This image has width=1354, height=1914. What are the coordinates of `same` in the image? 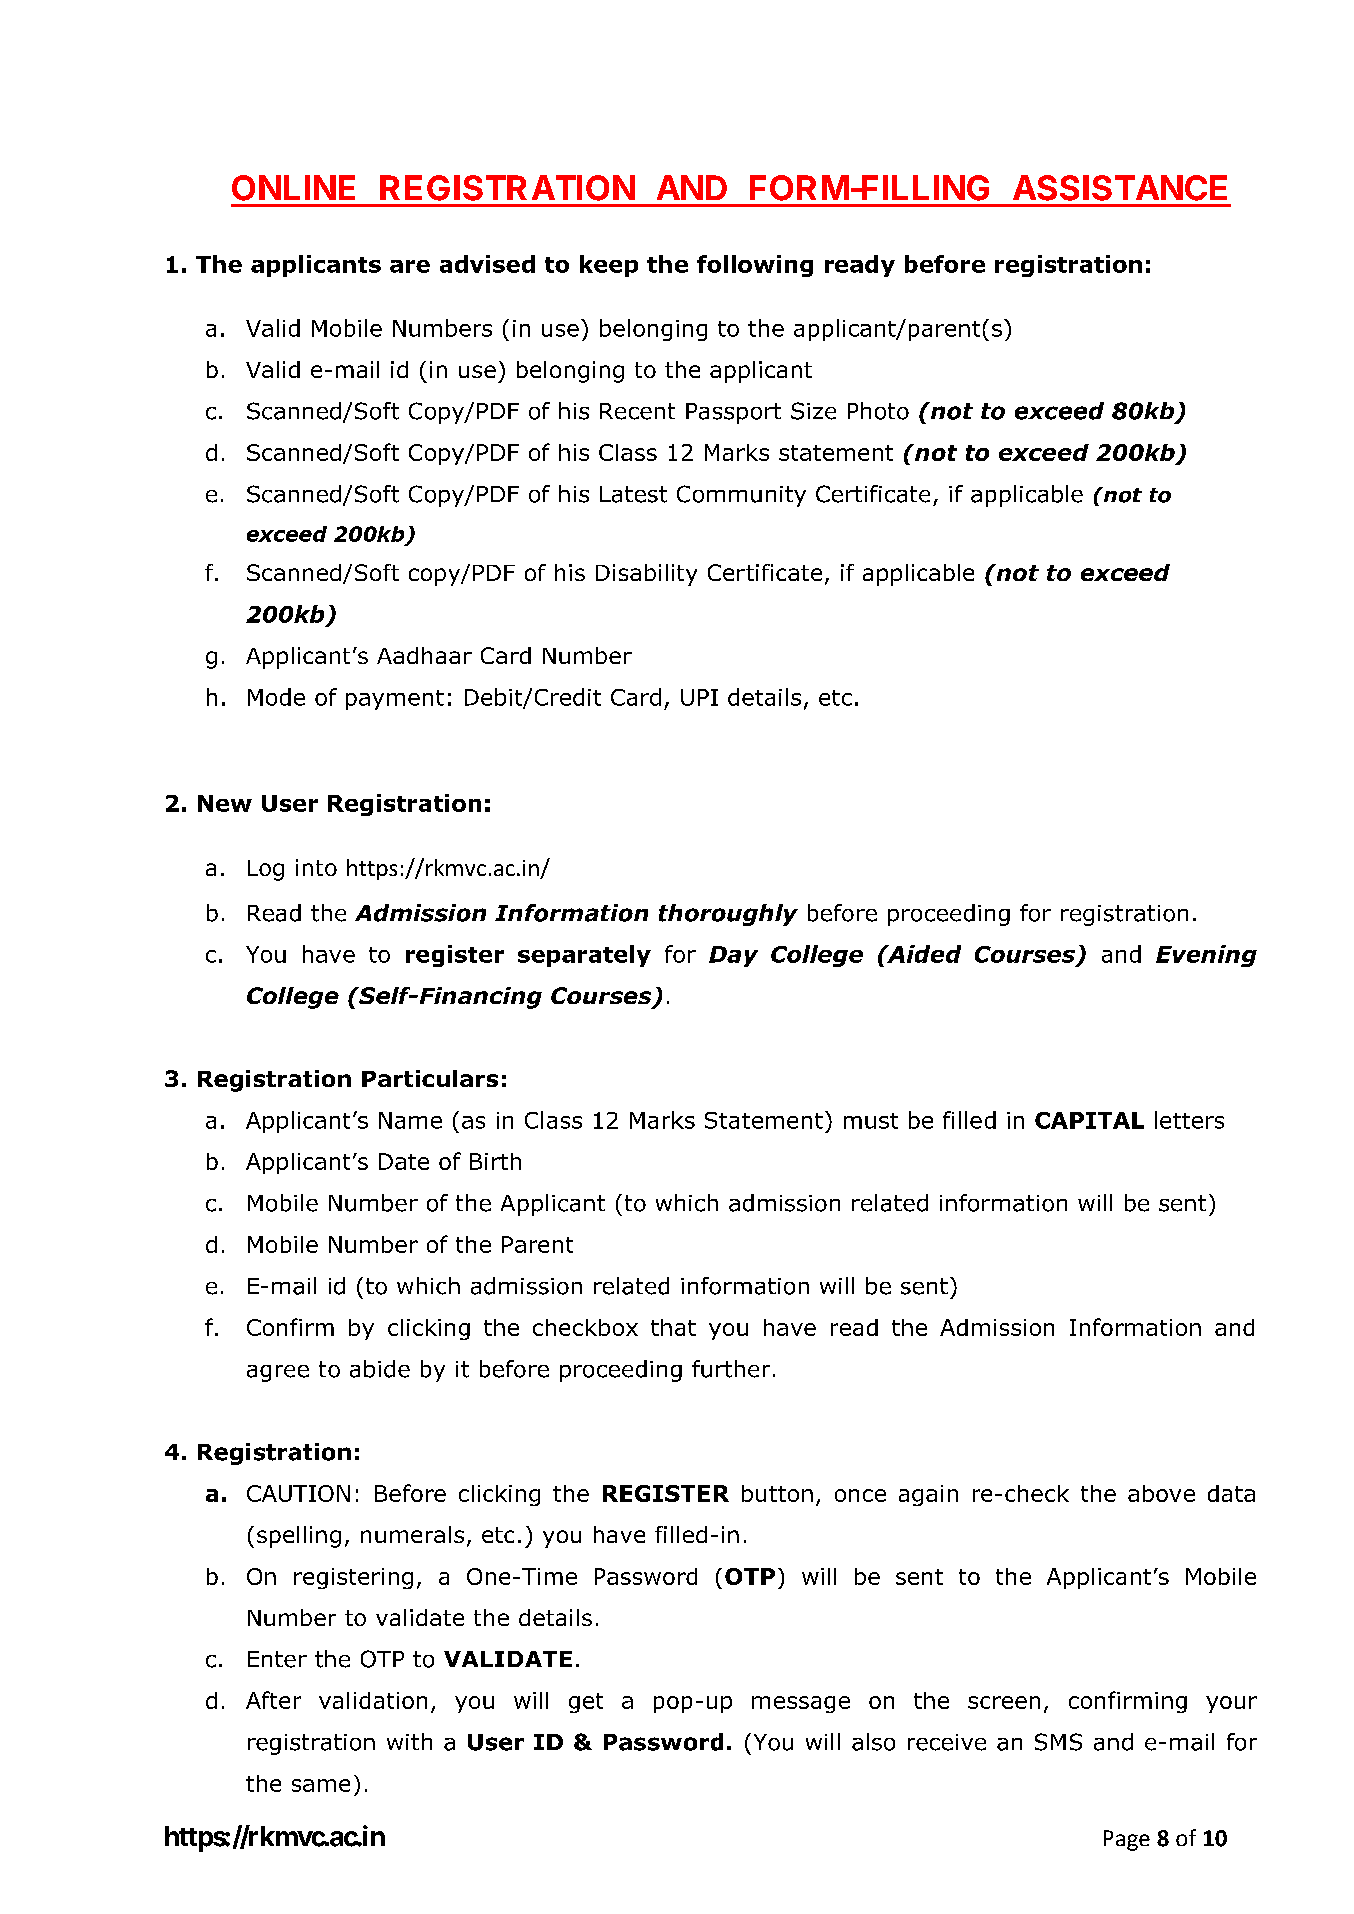 It's located at (321, 1785).
